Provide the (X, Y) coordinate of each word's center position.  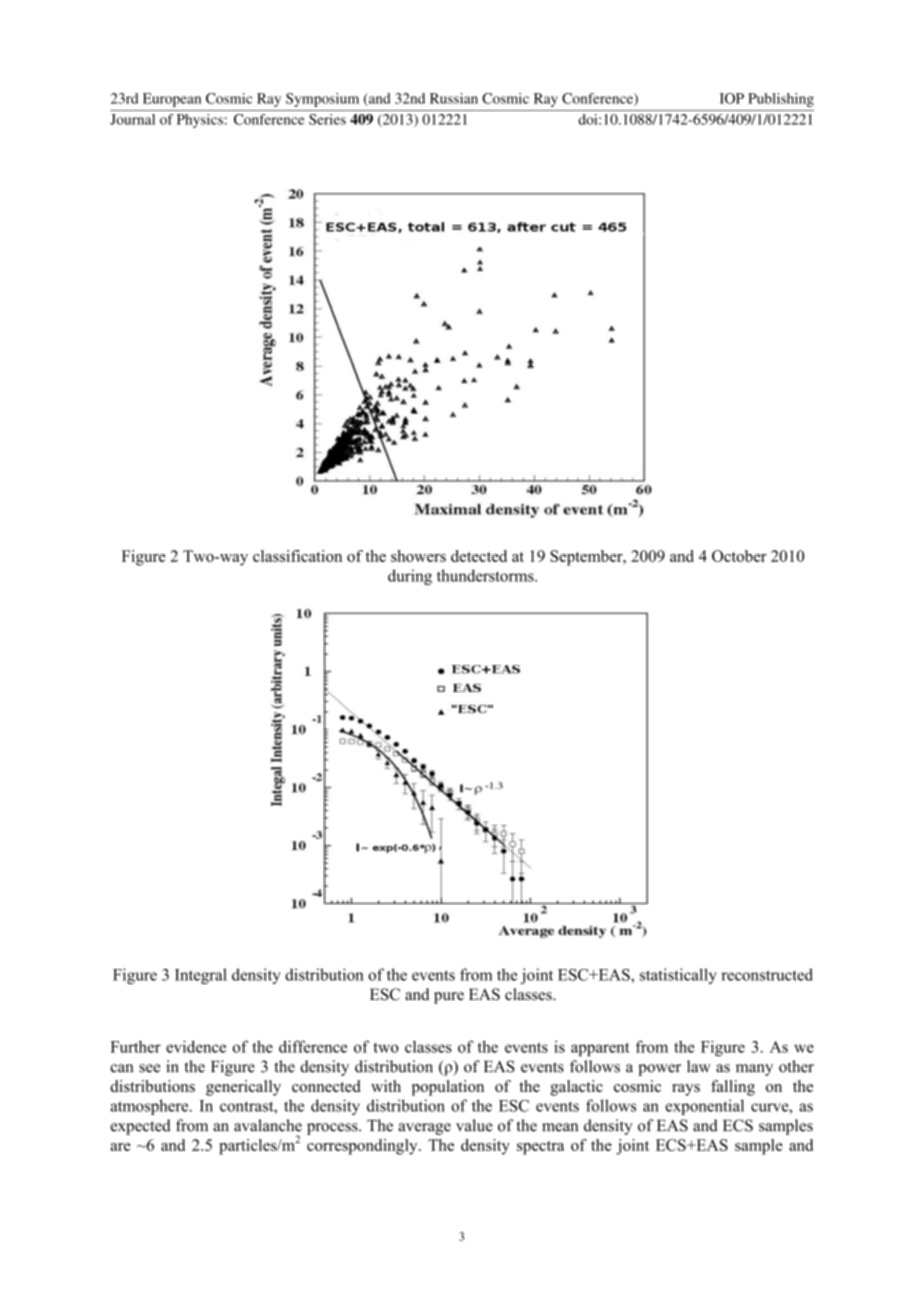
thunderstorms (486, 575)
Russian (454, 98)
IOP (732, 98)
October (739, 556)
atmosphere (150, 1107)
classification (297, 556)
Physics (200, 121)
